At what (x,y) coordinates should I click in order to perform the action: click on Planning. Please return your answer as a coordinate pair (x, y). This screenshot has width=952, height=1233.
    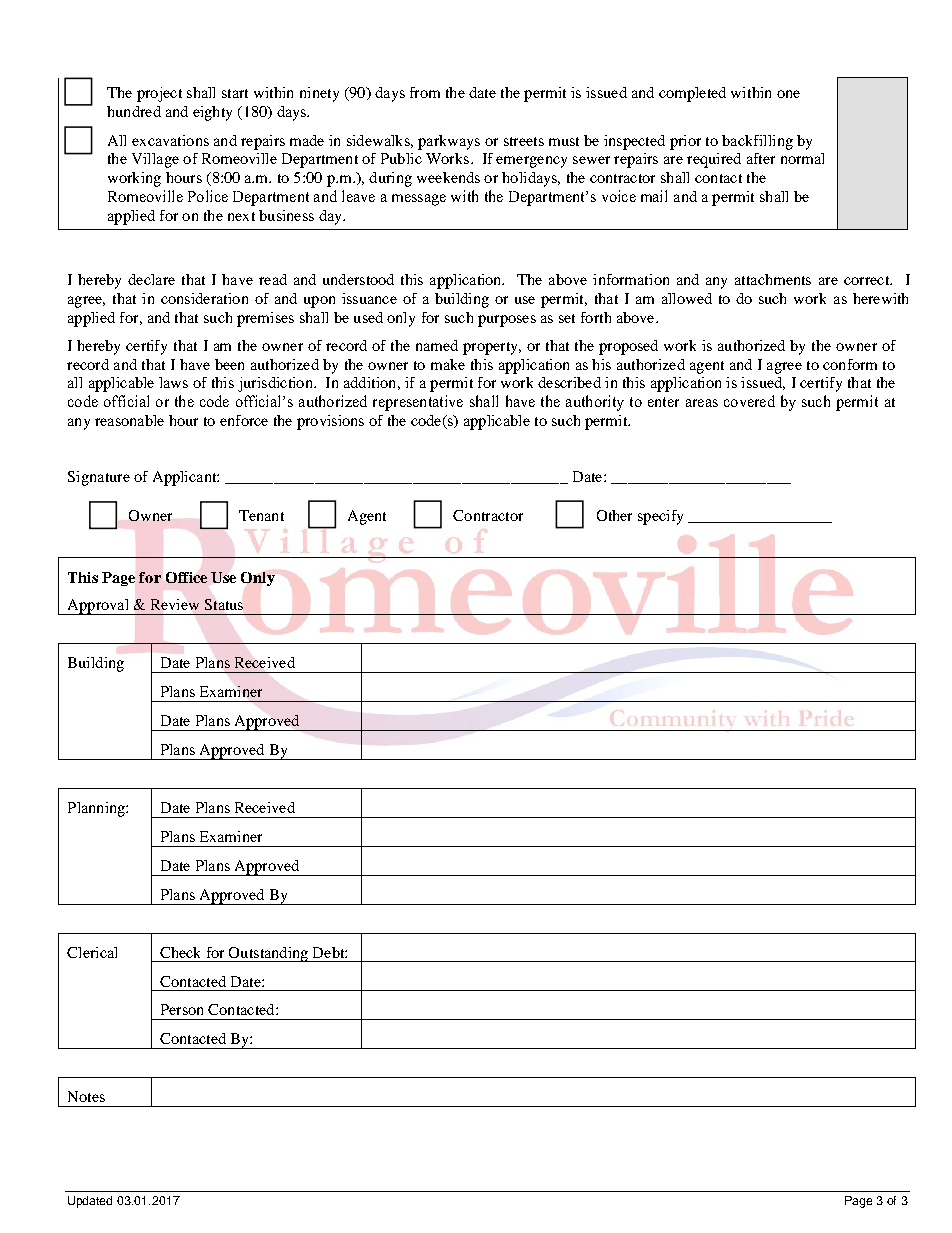
    Looking at the image, I should click on (97, 809).
